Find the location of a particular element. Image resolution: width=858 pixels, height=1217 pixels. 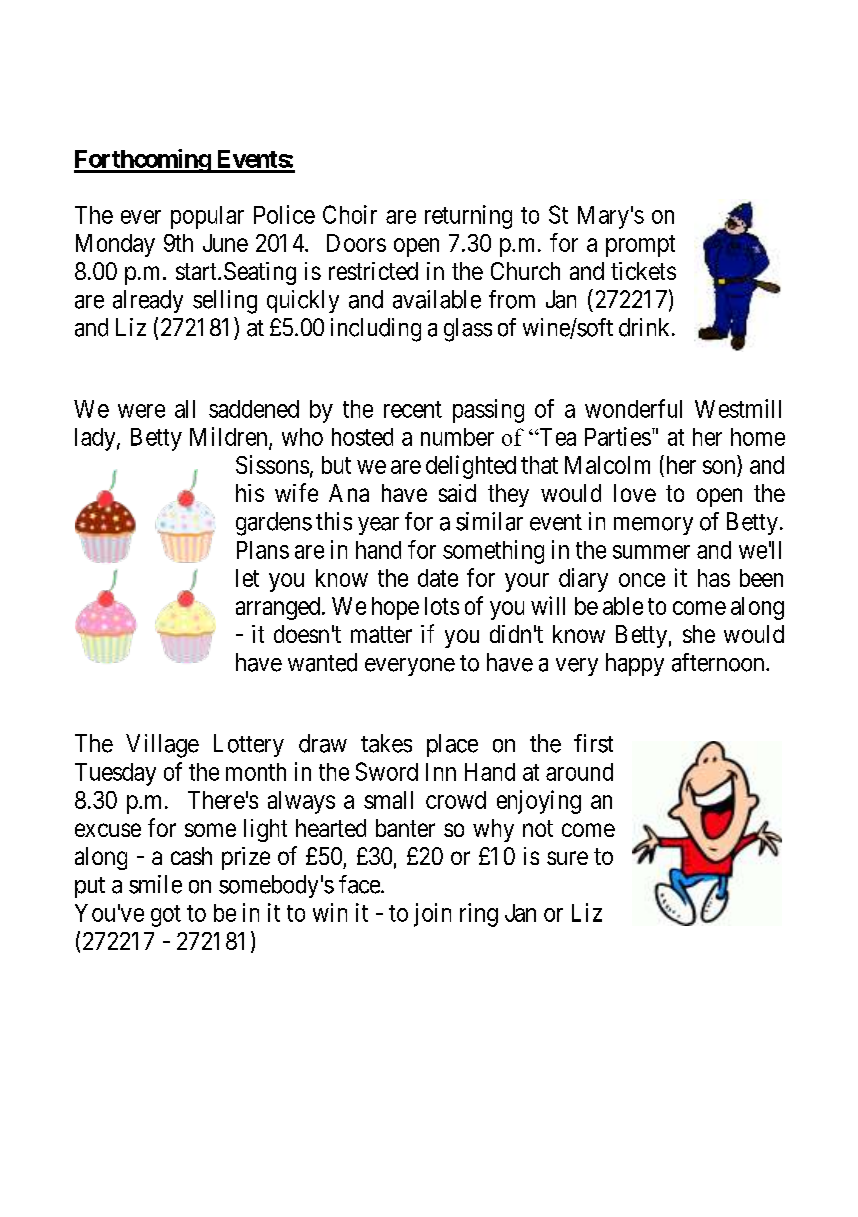

drink is located at coordinates (644, 327).
